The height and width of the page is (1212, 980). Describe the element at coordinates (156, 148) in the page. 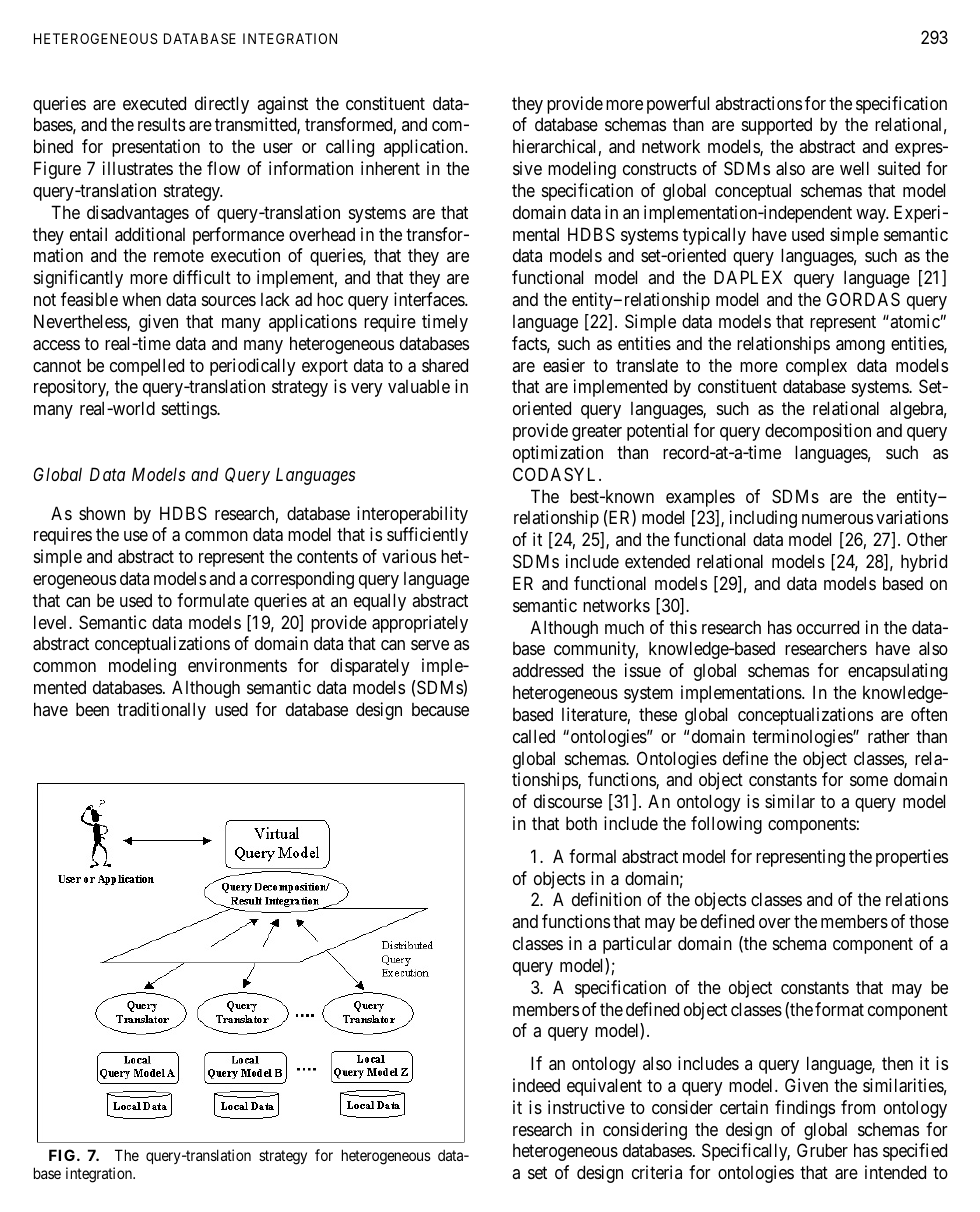

I see `presentation` at that location.
